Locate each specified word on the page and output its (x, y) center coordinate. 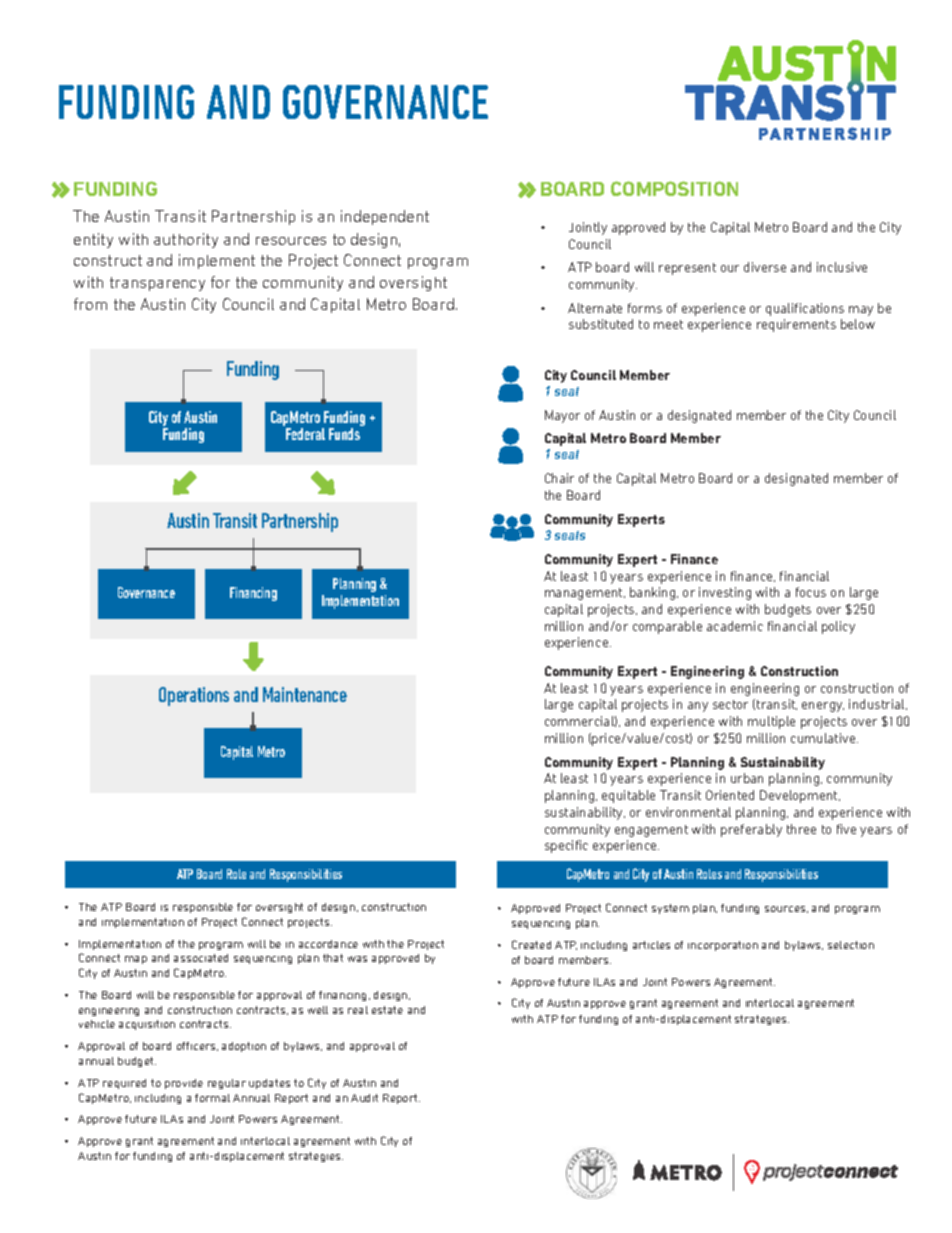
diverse (765, 267)
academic (735, 626)
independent (385, 217)
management (585, 594)
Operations (194, 696)
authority (186, 240)
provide (184, 1084)
